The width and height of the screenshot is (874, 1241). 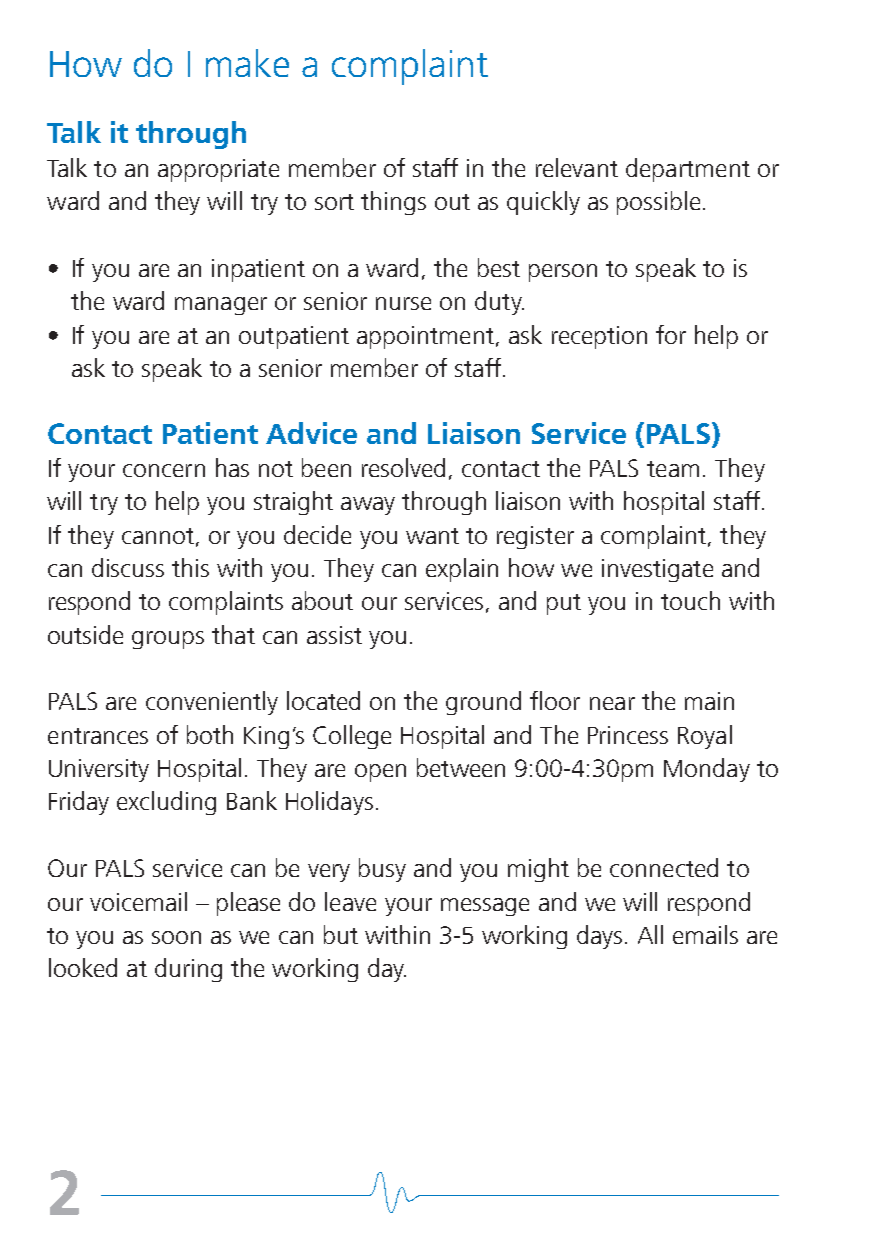 I want to click on relevant, so click(x=577, y=167).
